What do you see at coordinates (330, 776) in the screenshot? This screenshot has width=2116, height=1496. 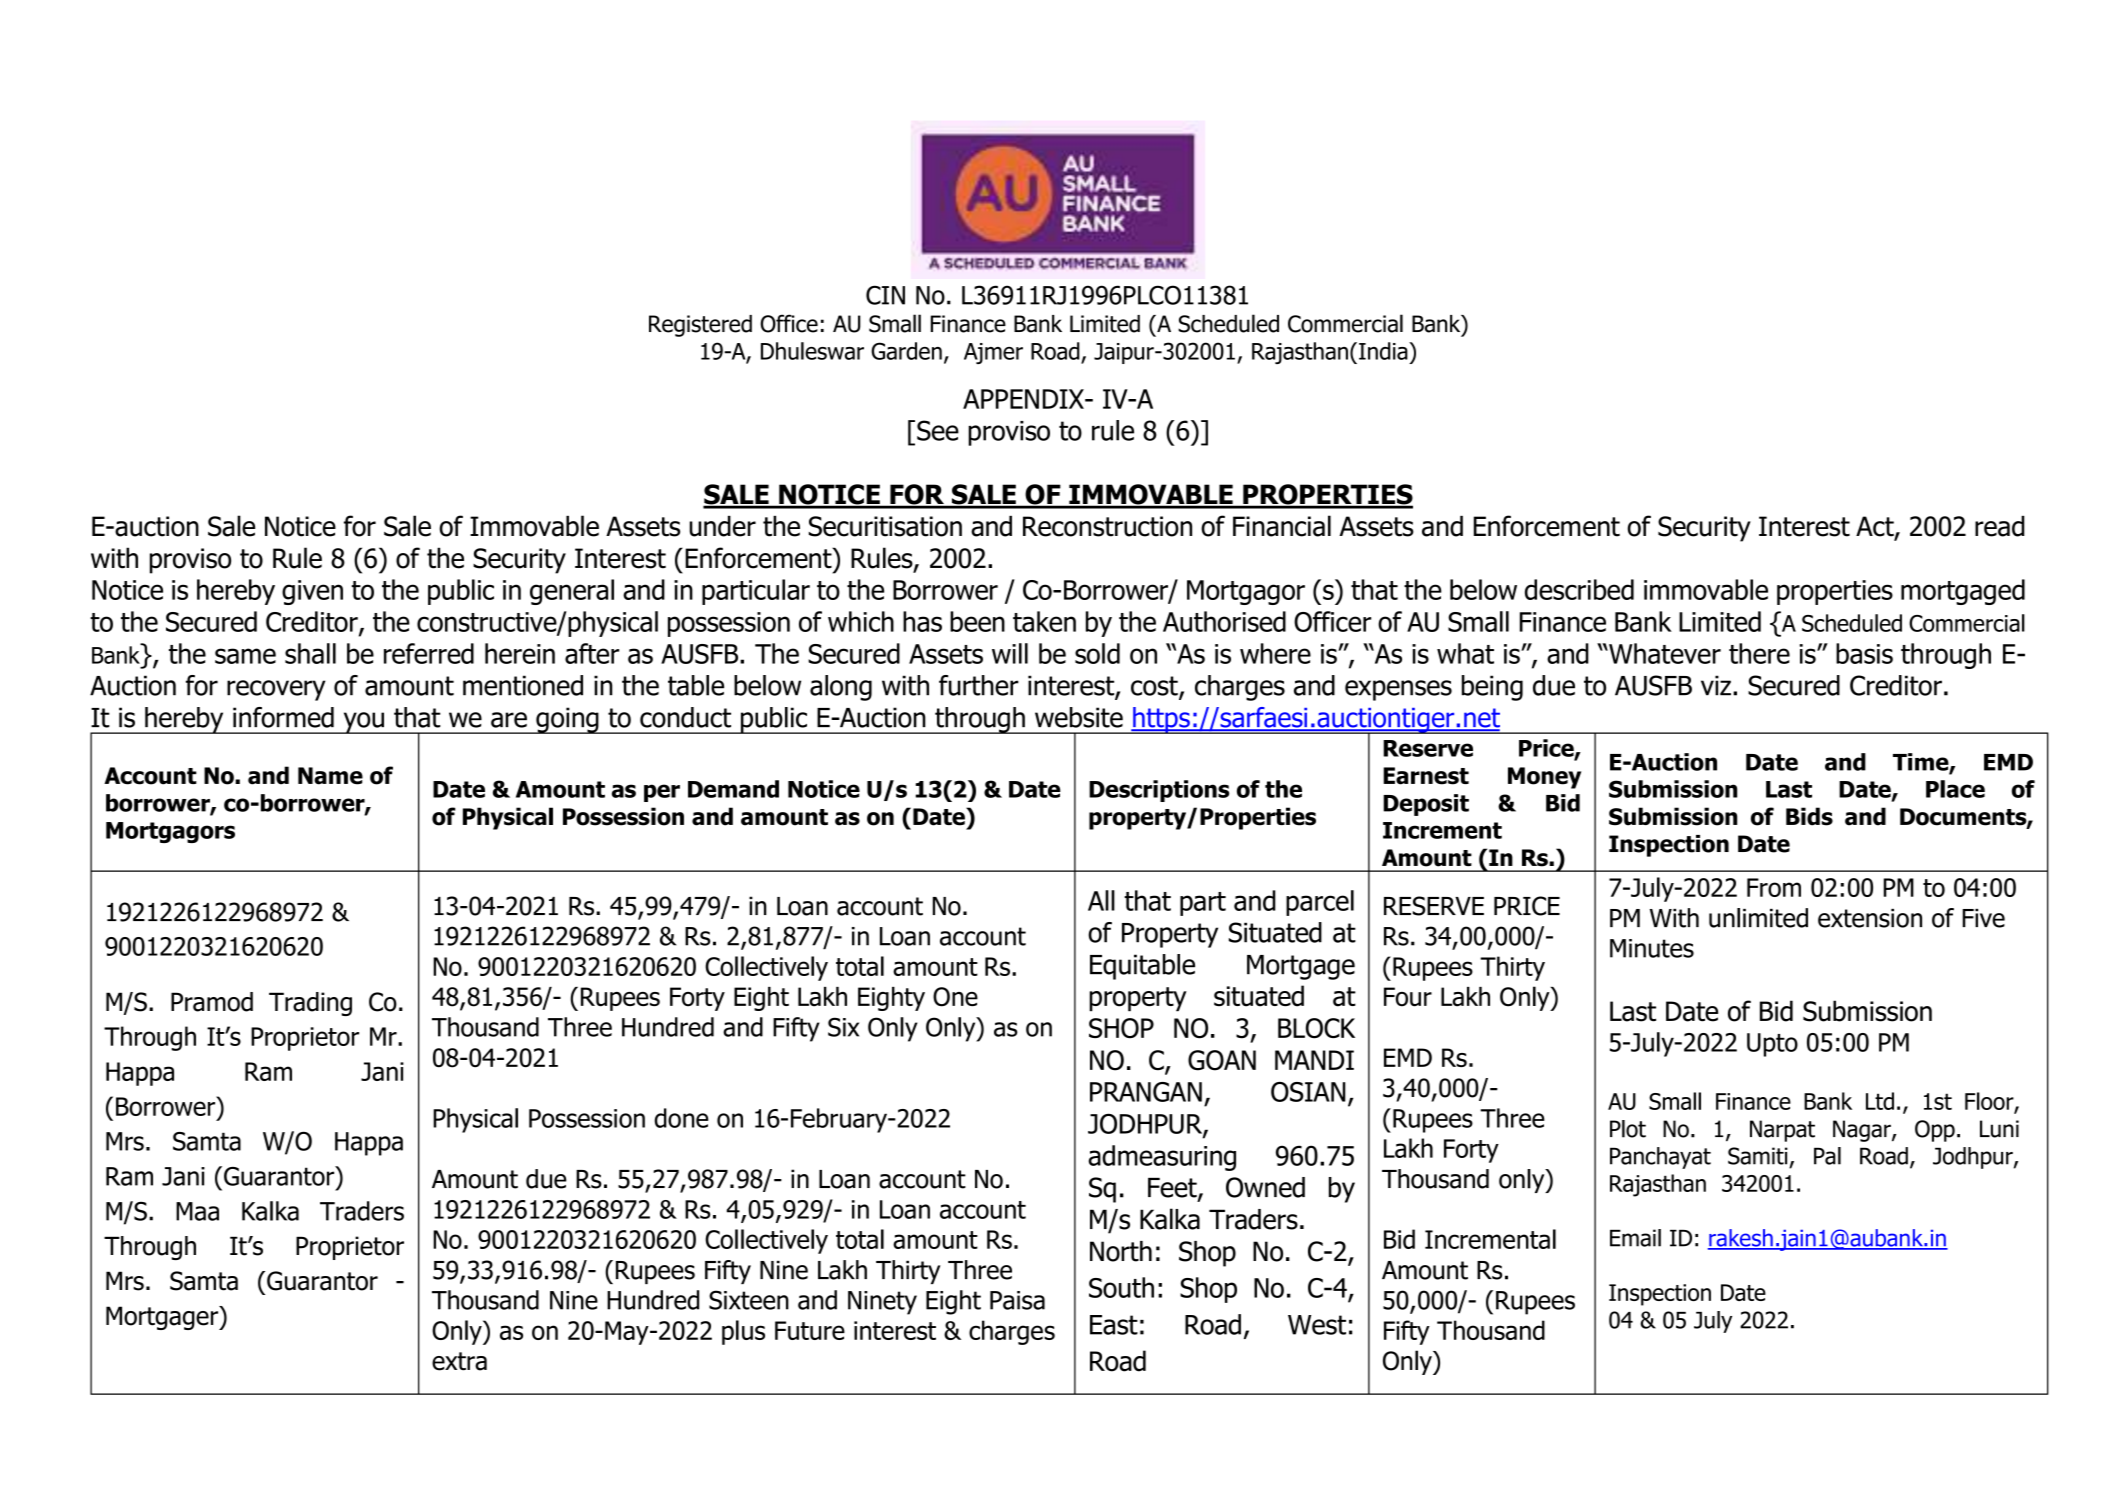 I see `Name` at bounding box center [330, 776].
